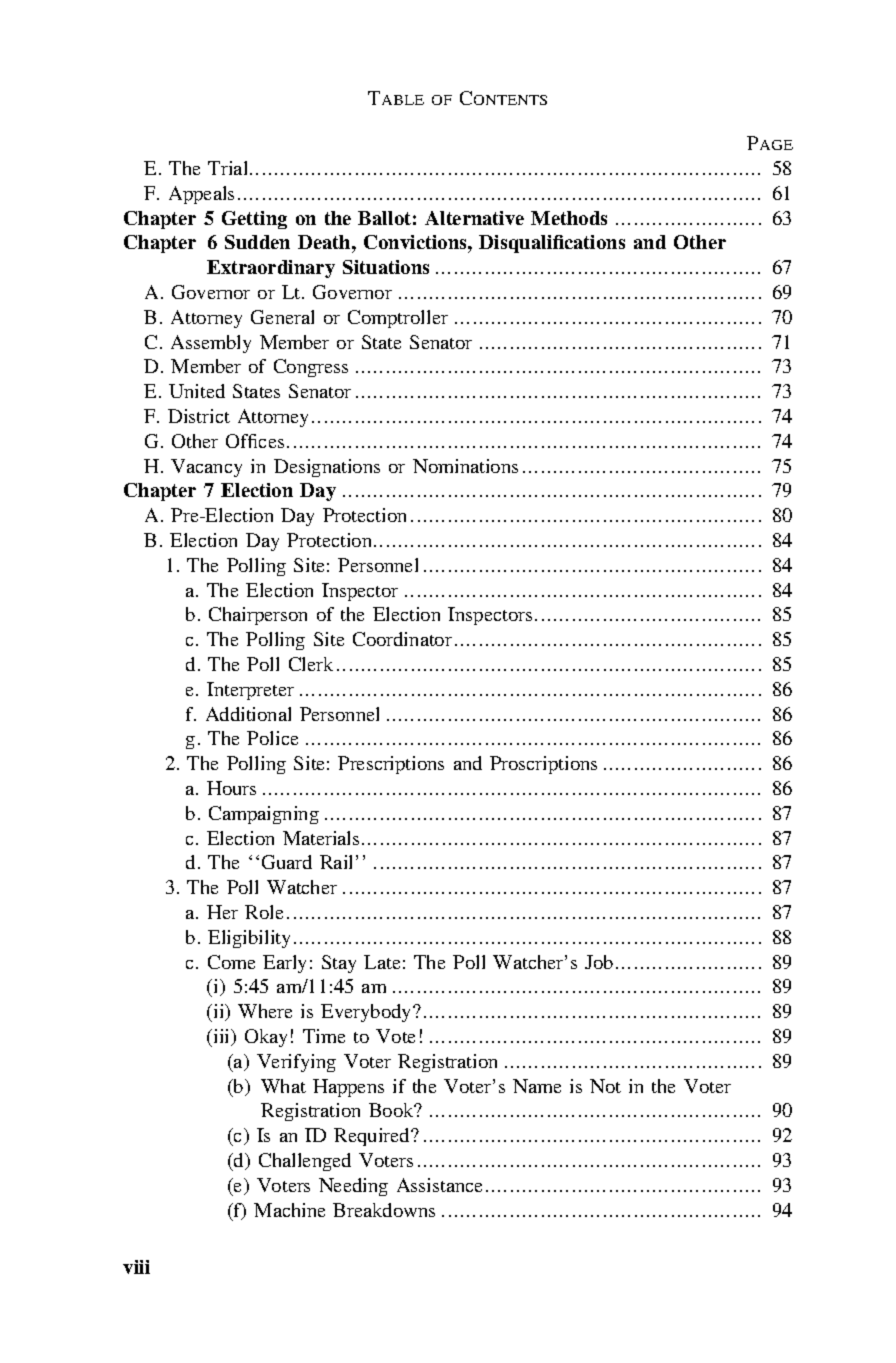  I want to click on Nominations, so click(465, 466).
